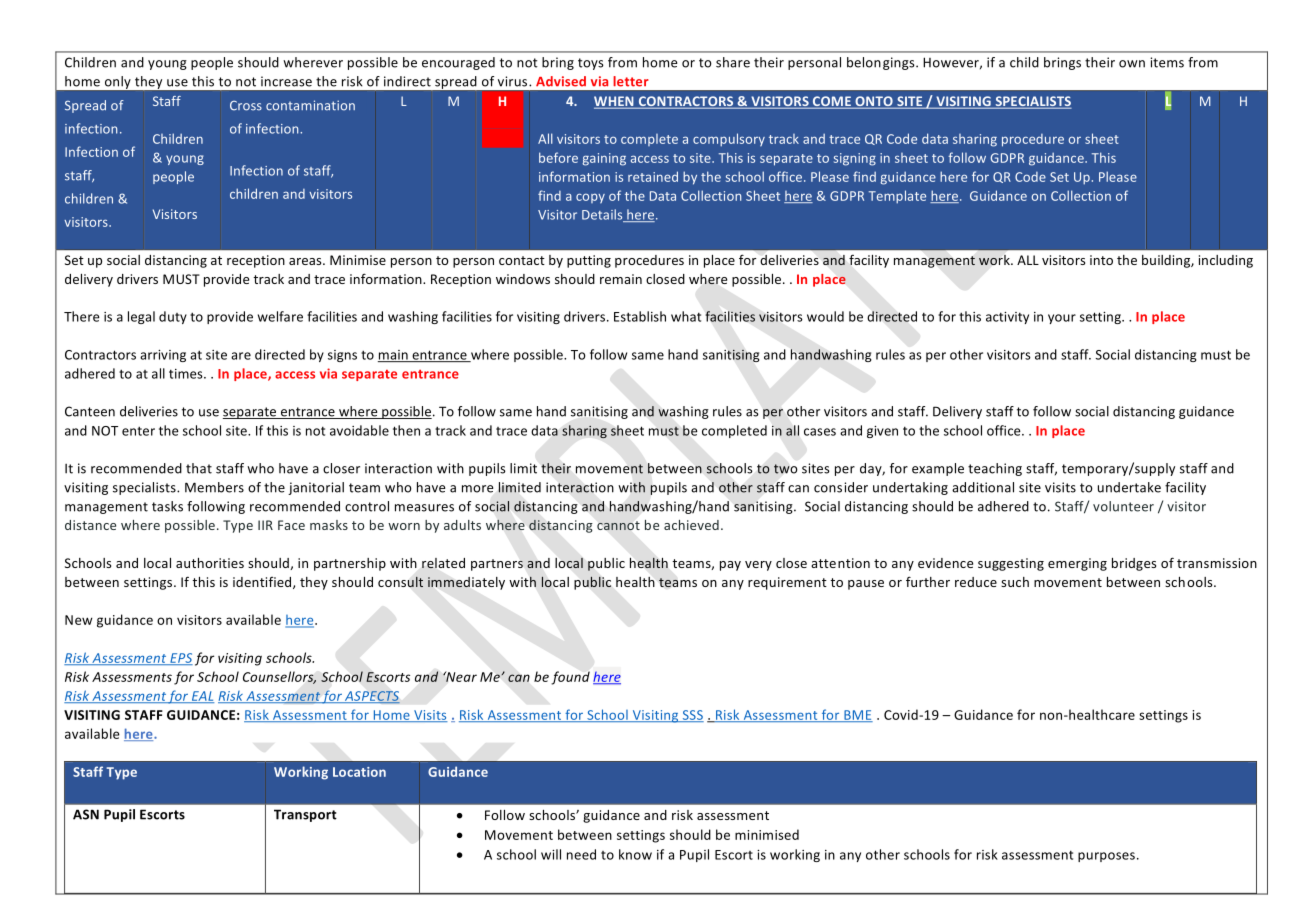 The image size is (1308, 924). Describe the element at coordinates (1101, 260) in the screenshot. I see `into` at that location.
